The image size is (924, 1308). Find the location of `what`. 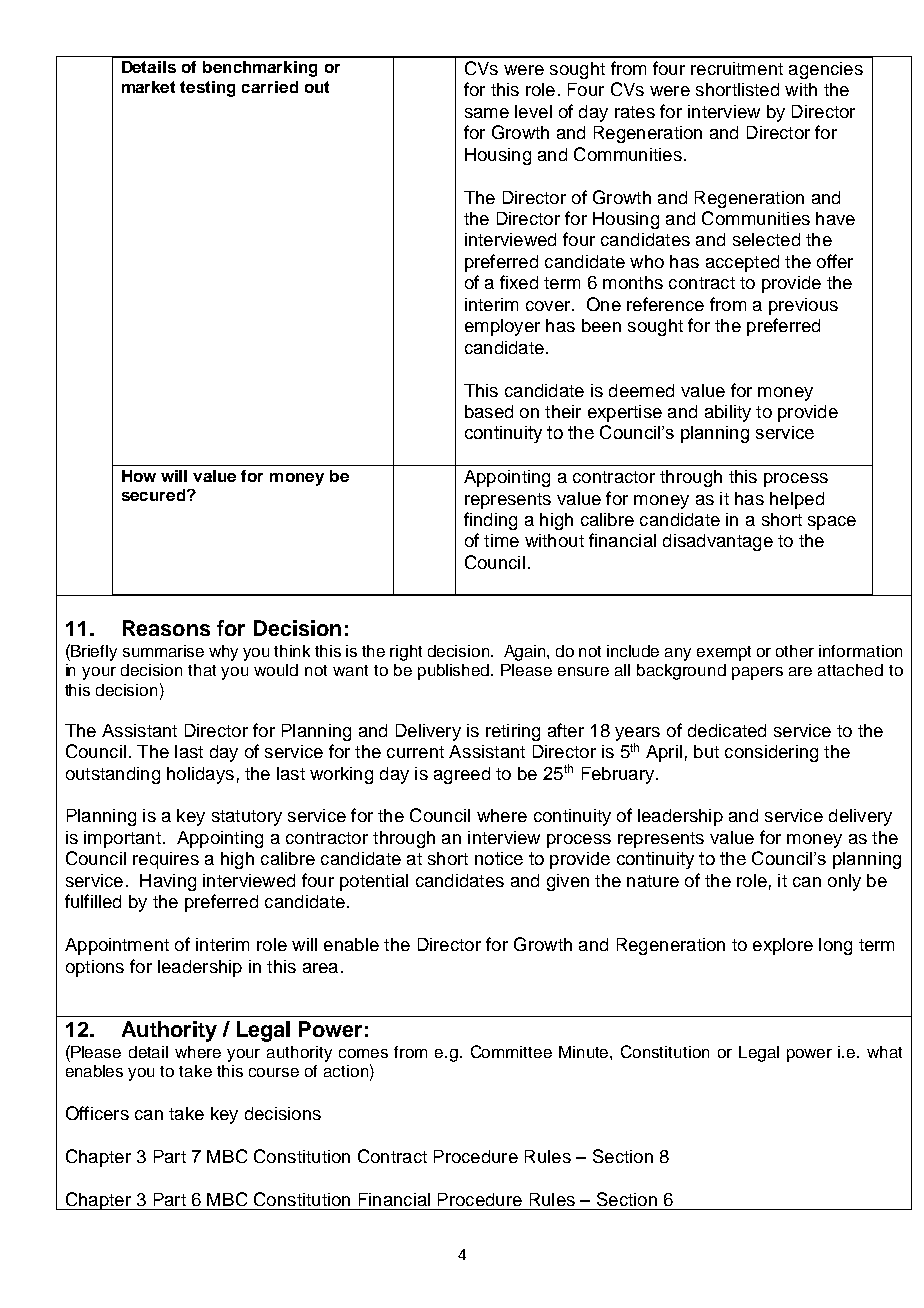

what is located at coordinates (884, 1052).
